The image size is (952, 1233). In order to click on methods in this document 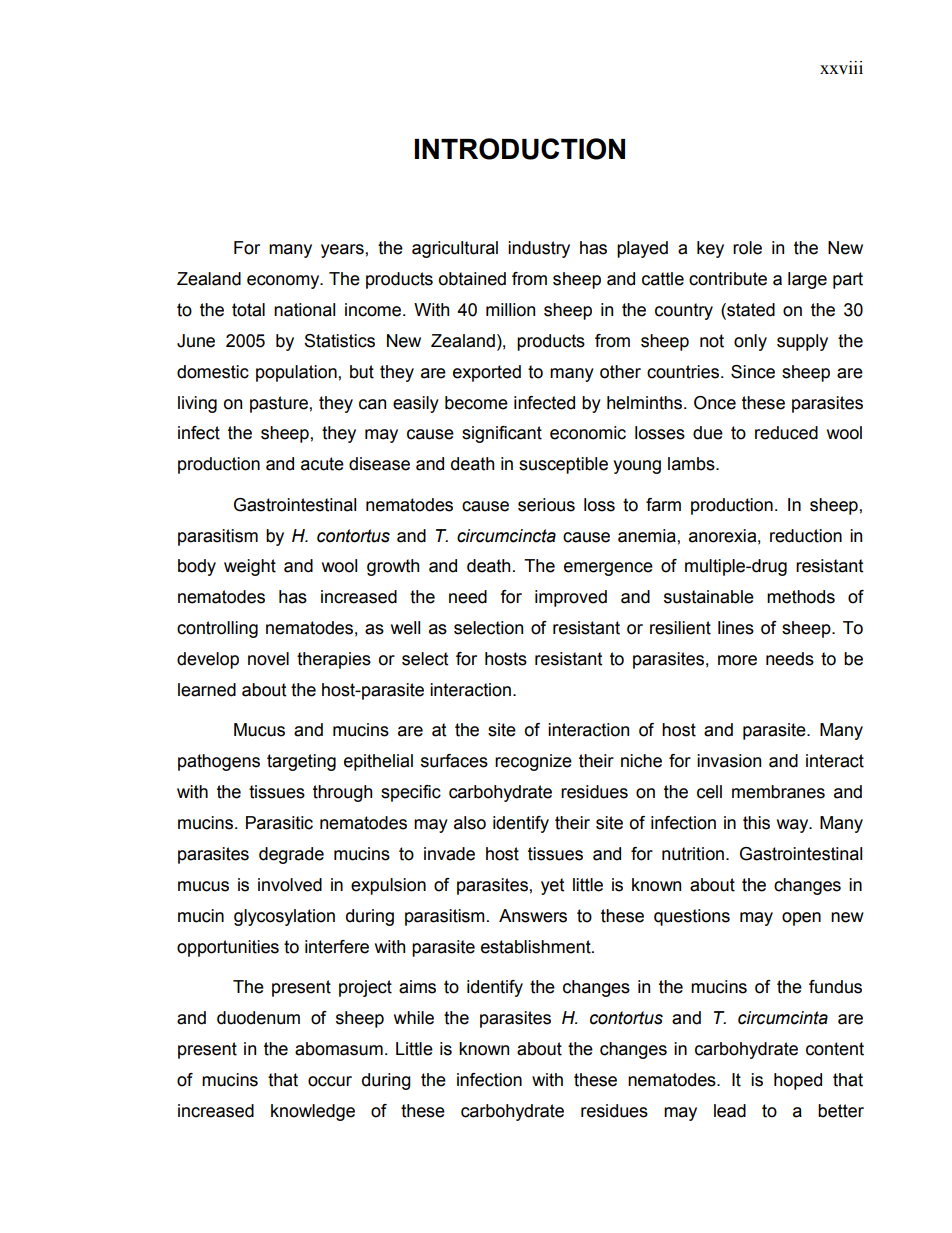, I will do `click(801, 597)`.
